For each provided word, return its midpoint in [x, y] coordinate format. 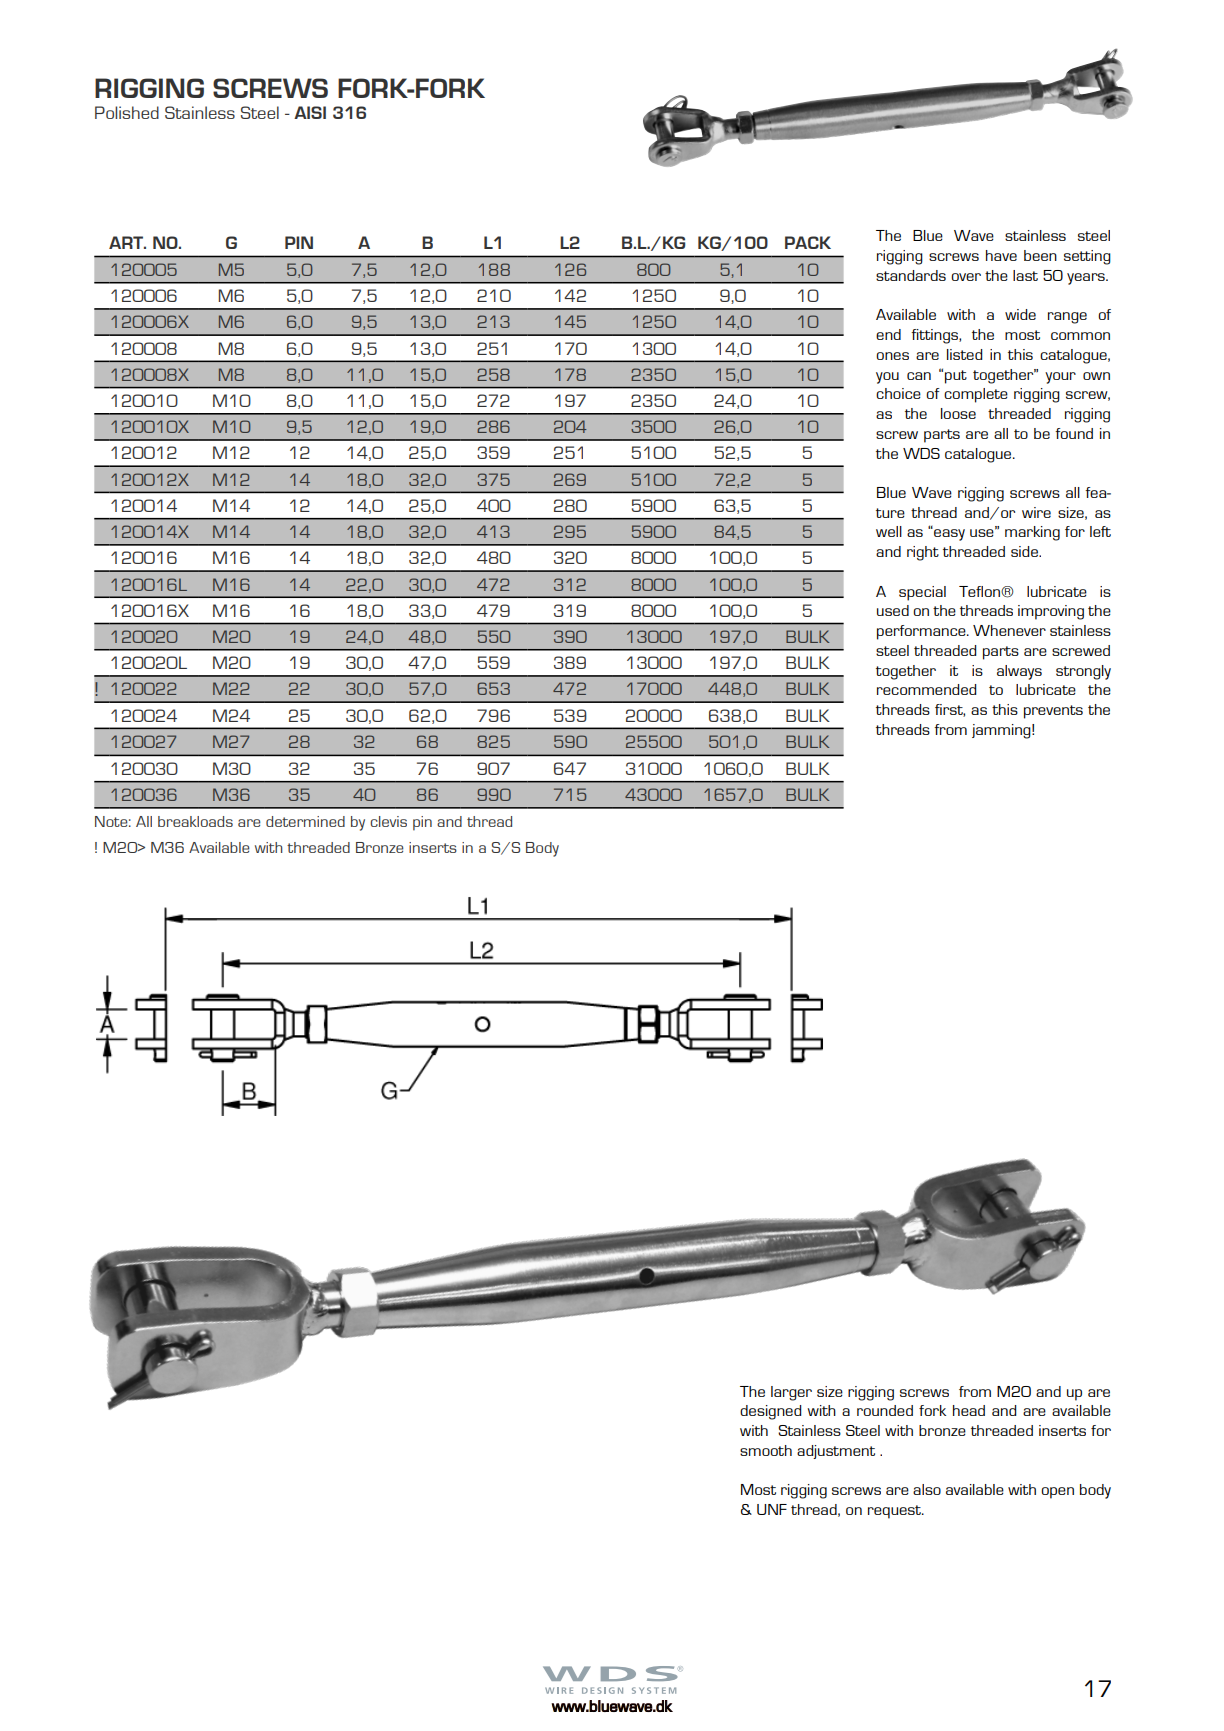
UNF [772, 1509]
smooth [766, 1450]
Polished [127, 112]
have [1001, 255]
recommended [926, 689]
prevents [1053, 712]
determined [305, 821]
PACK [808, 242]
